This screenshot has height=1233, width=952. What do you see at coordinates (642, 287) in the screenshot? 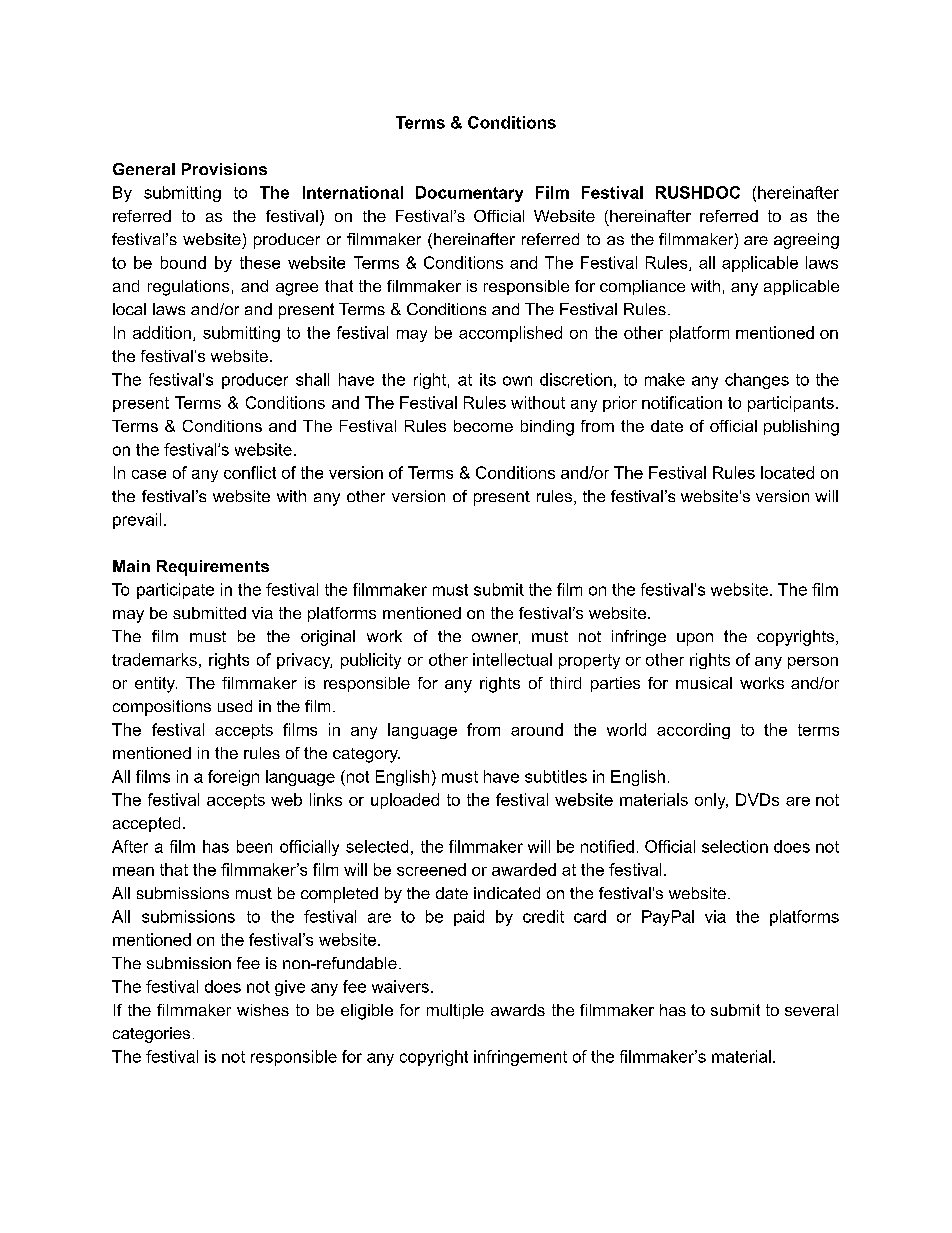
I see `compliance` at bounding box center [642, 287].
